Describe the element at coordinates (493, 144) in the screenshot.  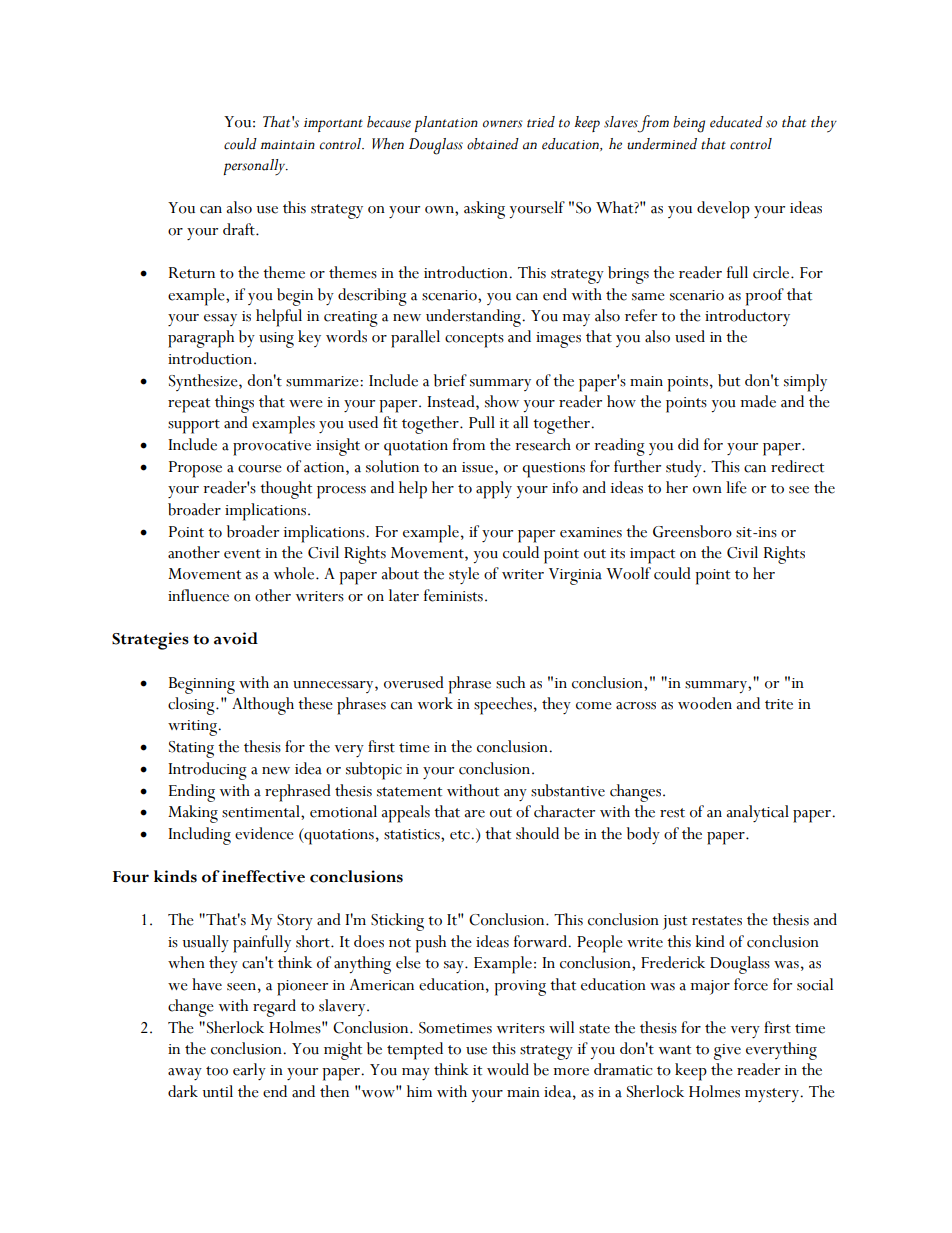
I see `obtained` at that location.
